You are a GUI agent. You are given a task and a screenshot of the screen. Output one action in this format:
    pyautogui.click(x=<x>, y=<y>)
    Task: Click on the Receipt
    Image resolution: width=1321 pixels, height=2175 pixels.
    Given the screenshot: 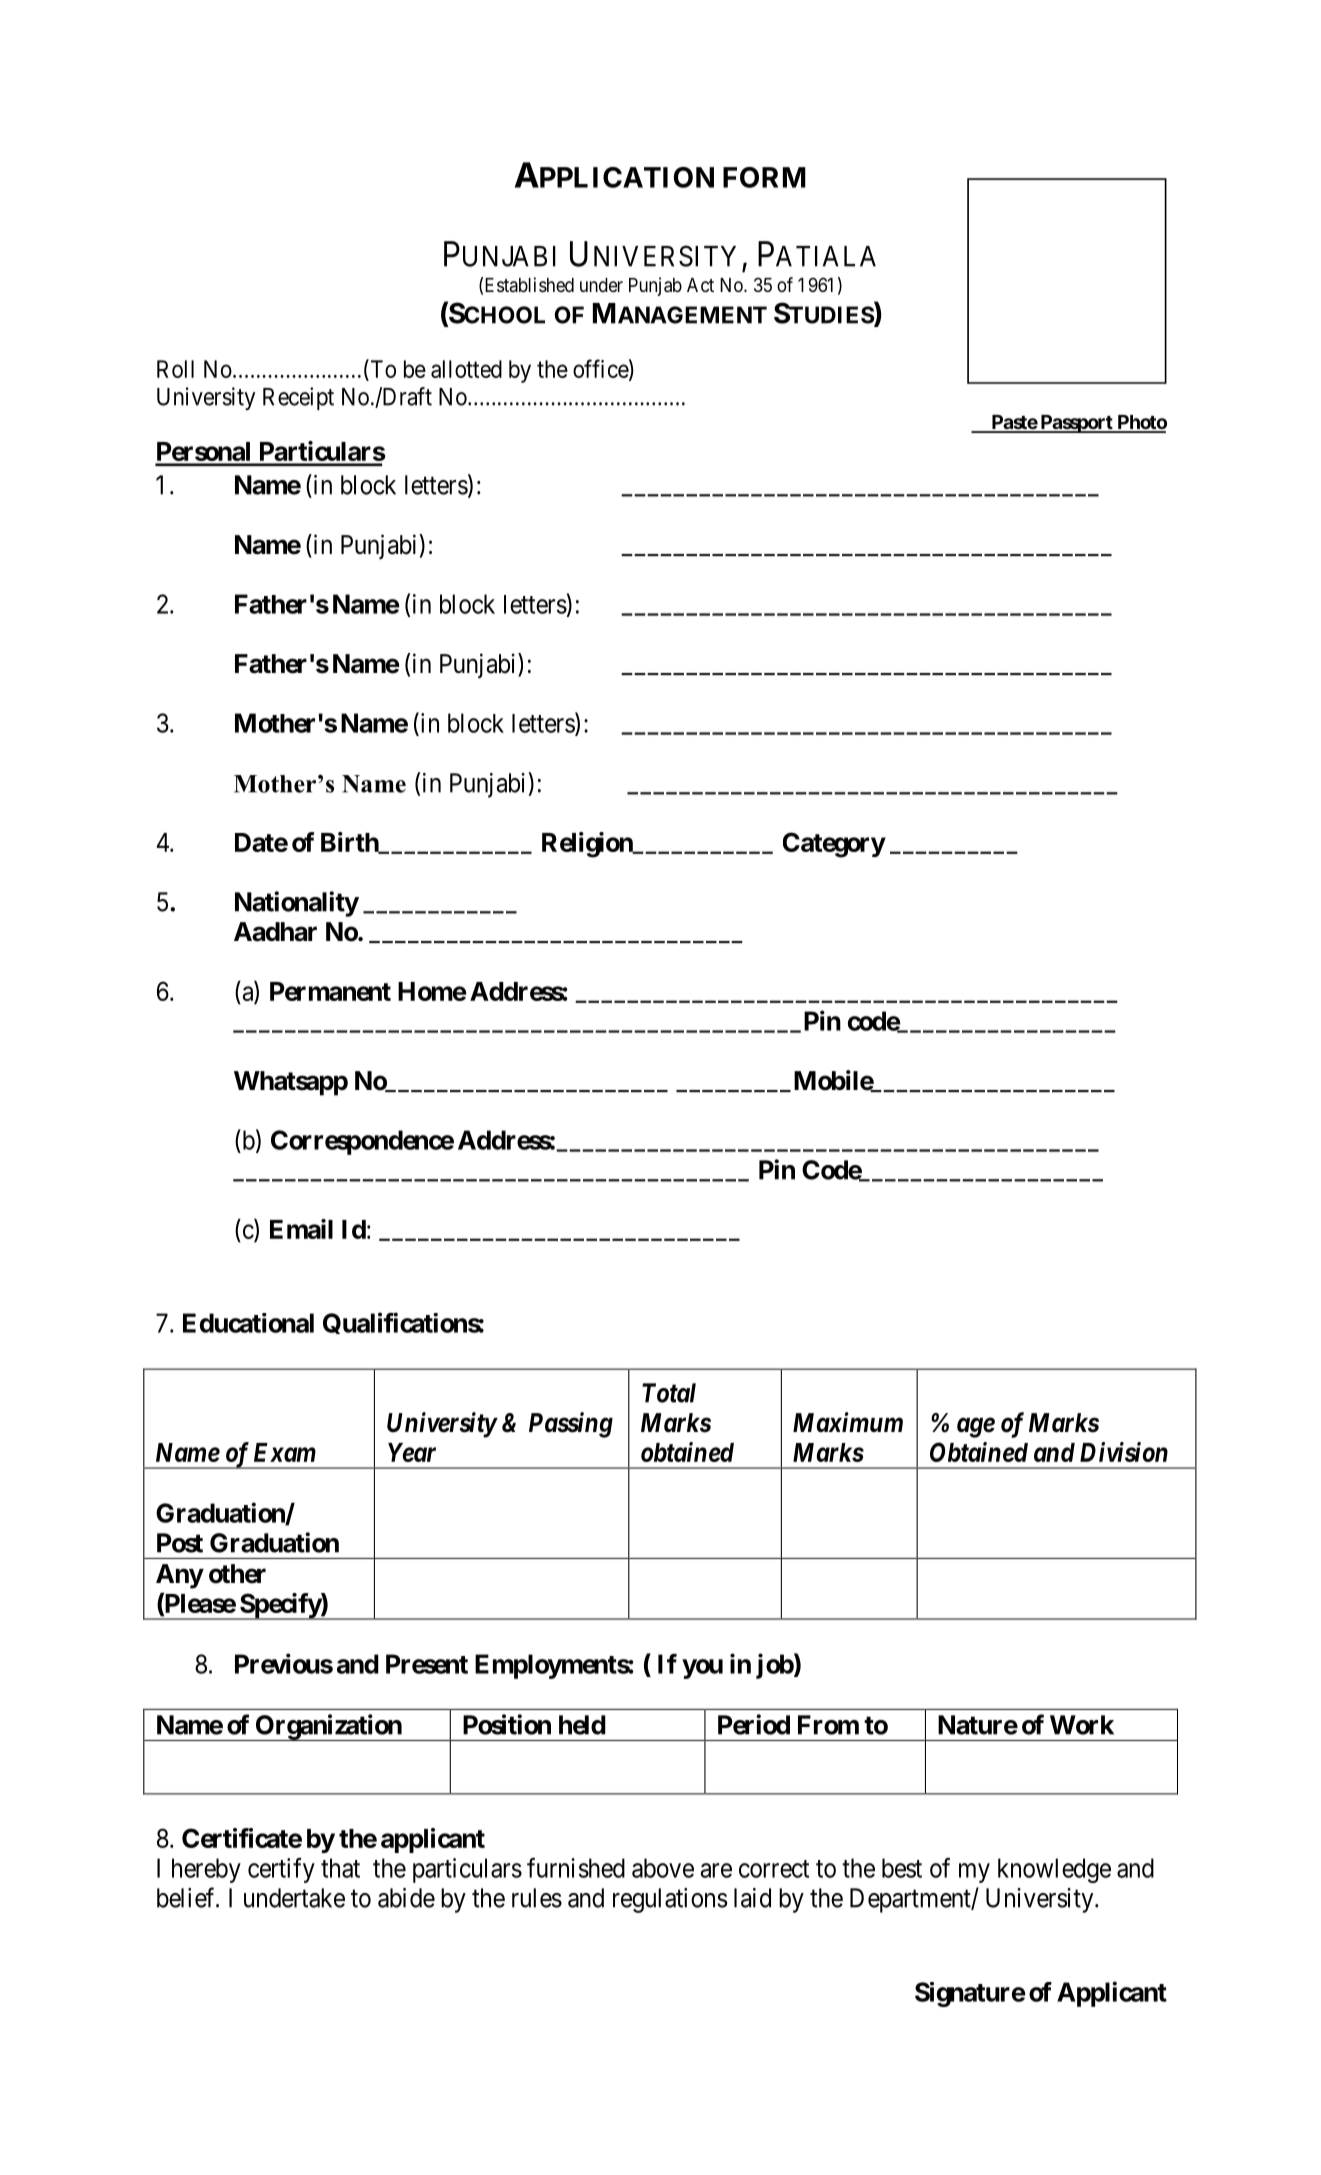 What is the action you would take?
    pyautogui.click(x=298, y=398)
